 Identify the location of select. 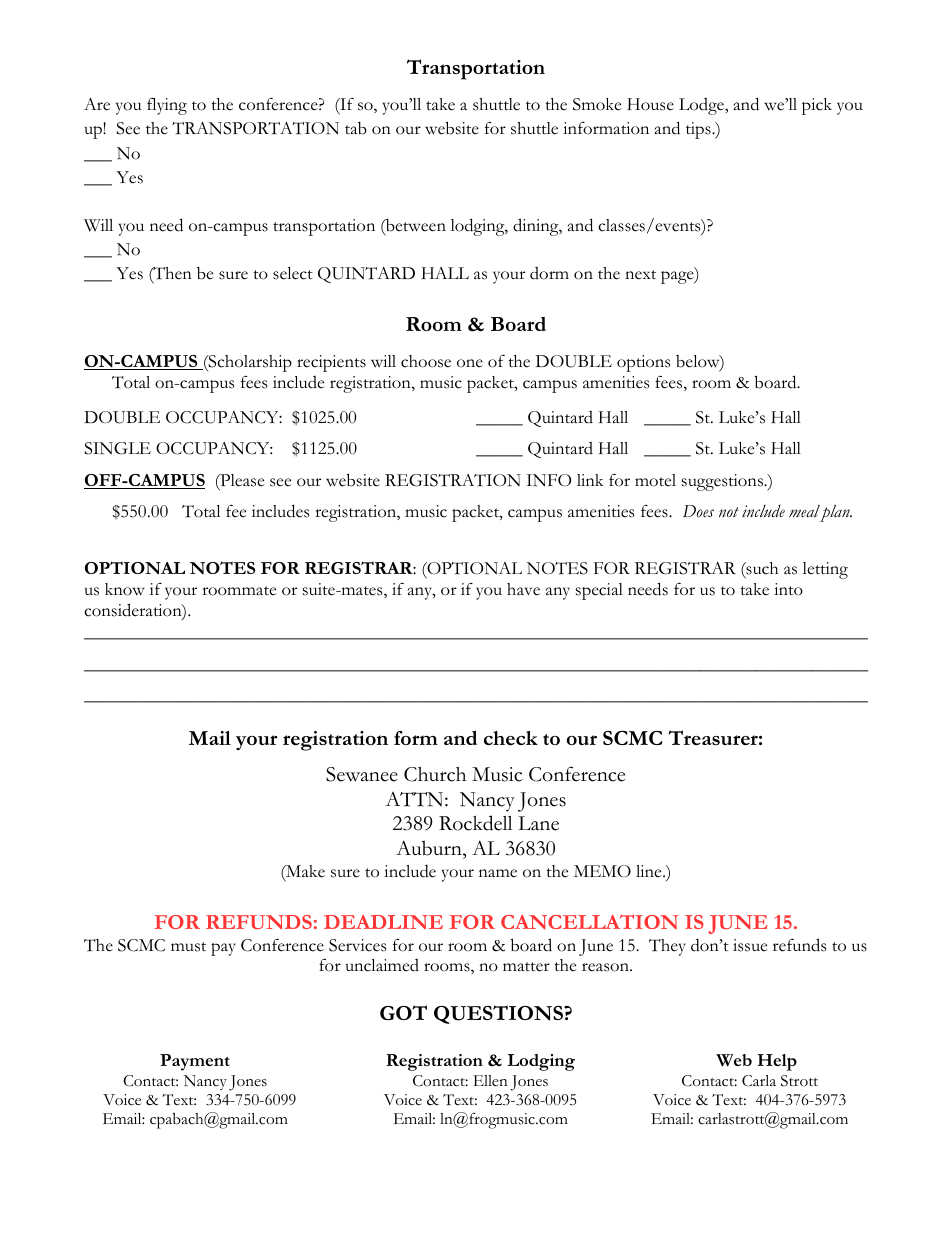
(293, 273).
